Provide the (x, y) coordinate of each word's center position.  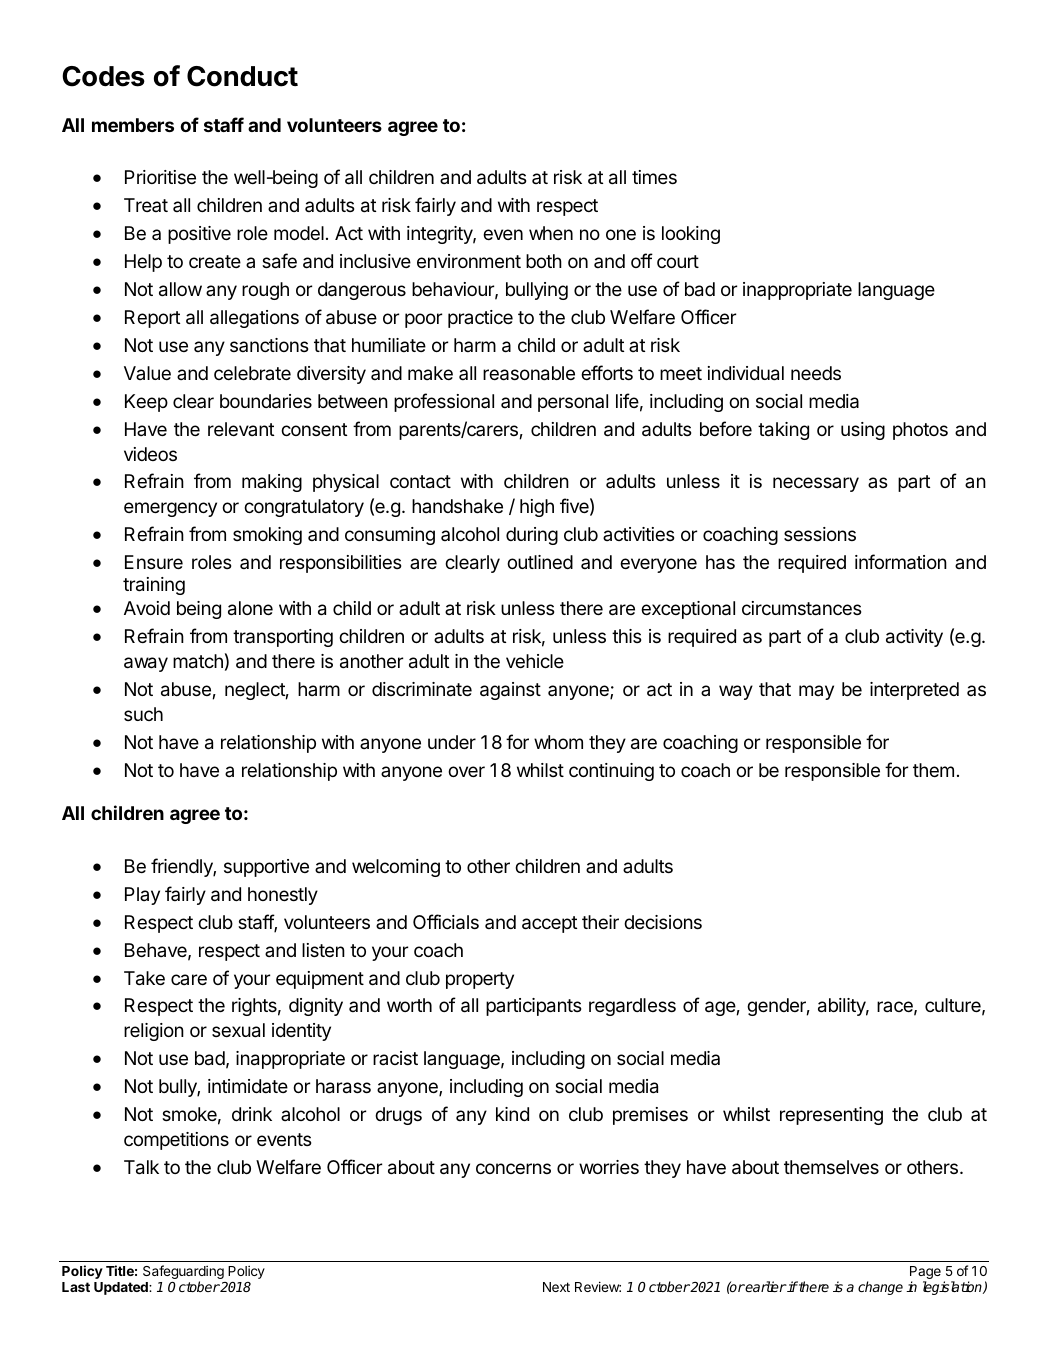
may (816, 692)
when (551, 233)
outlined (540, 562)
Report (152, 319)
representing (831, 1116)
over (466, 771)
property (480, 980)
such (143, 714)
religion (154, 1032)
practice (480, 319)
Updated (122, 1288)
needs (816, 373)
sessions (820, 534)
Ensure (154, 562)
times (654, 177)
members (133, 125)
